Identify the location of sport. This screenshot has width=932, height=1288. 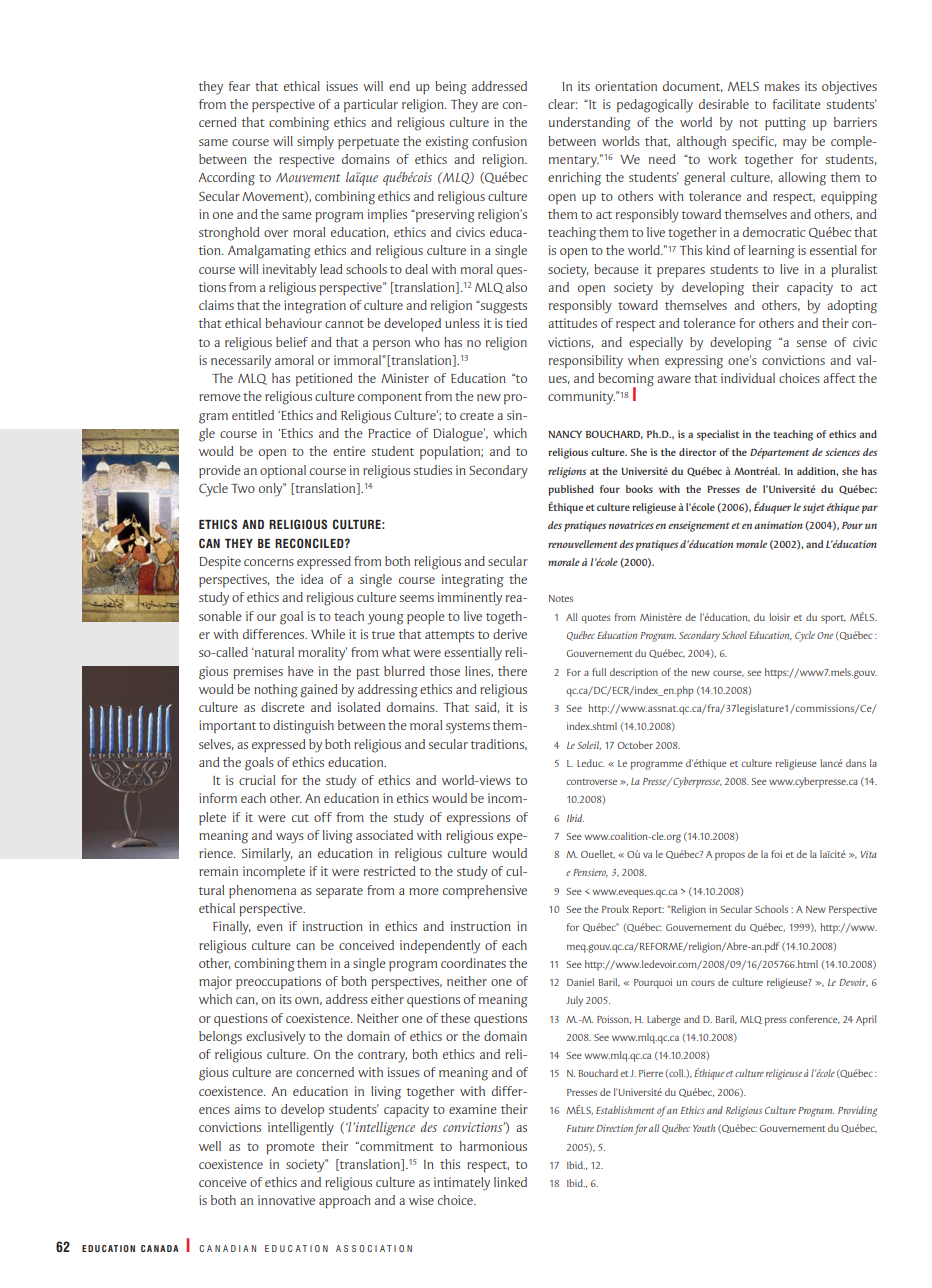
(833, 619).
